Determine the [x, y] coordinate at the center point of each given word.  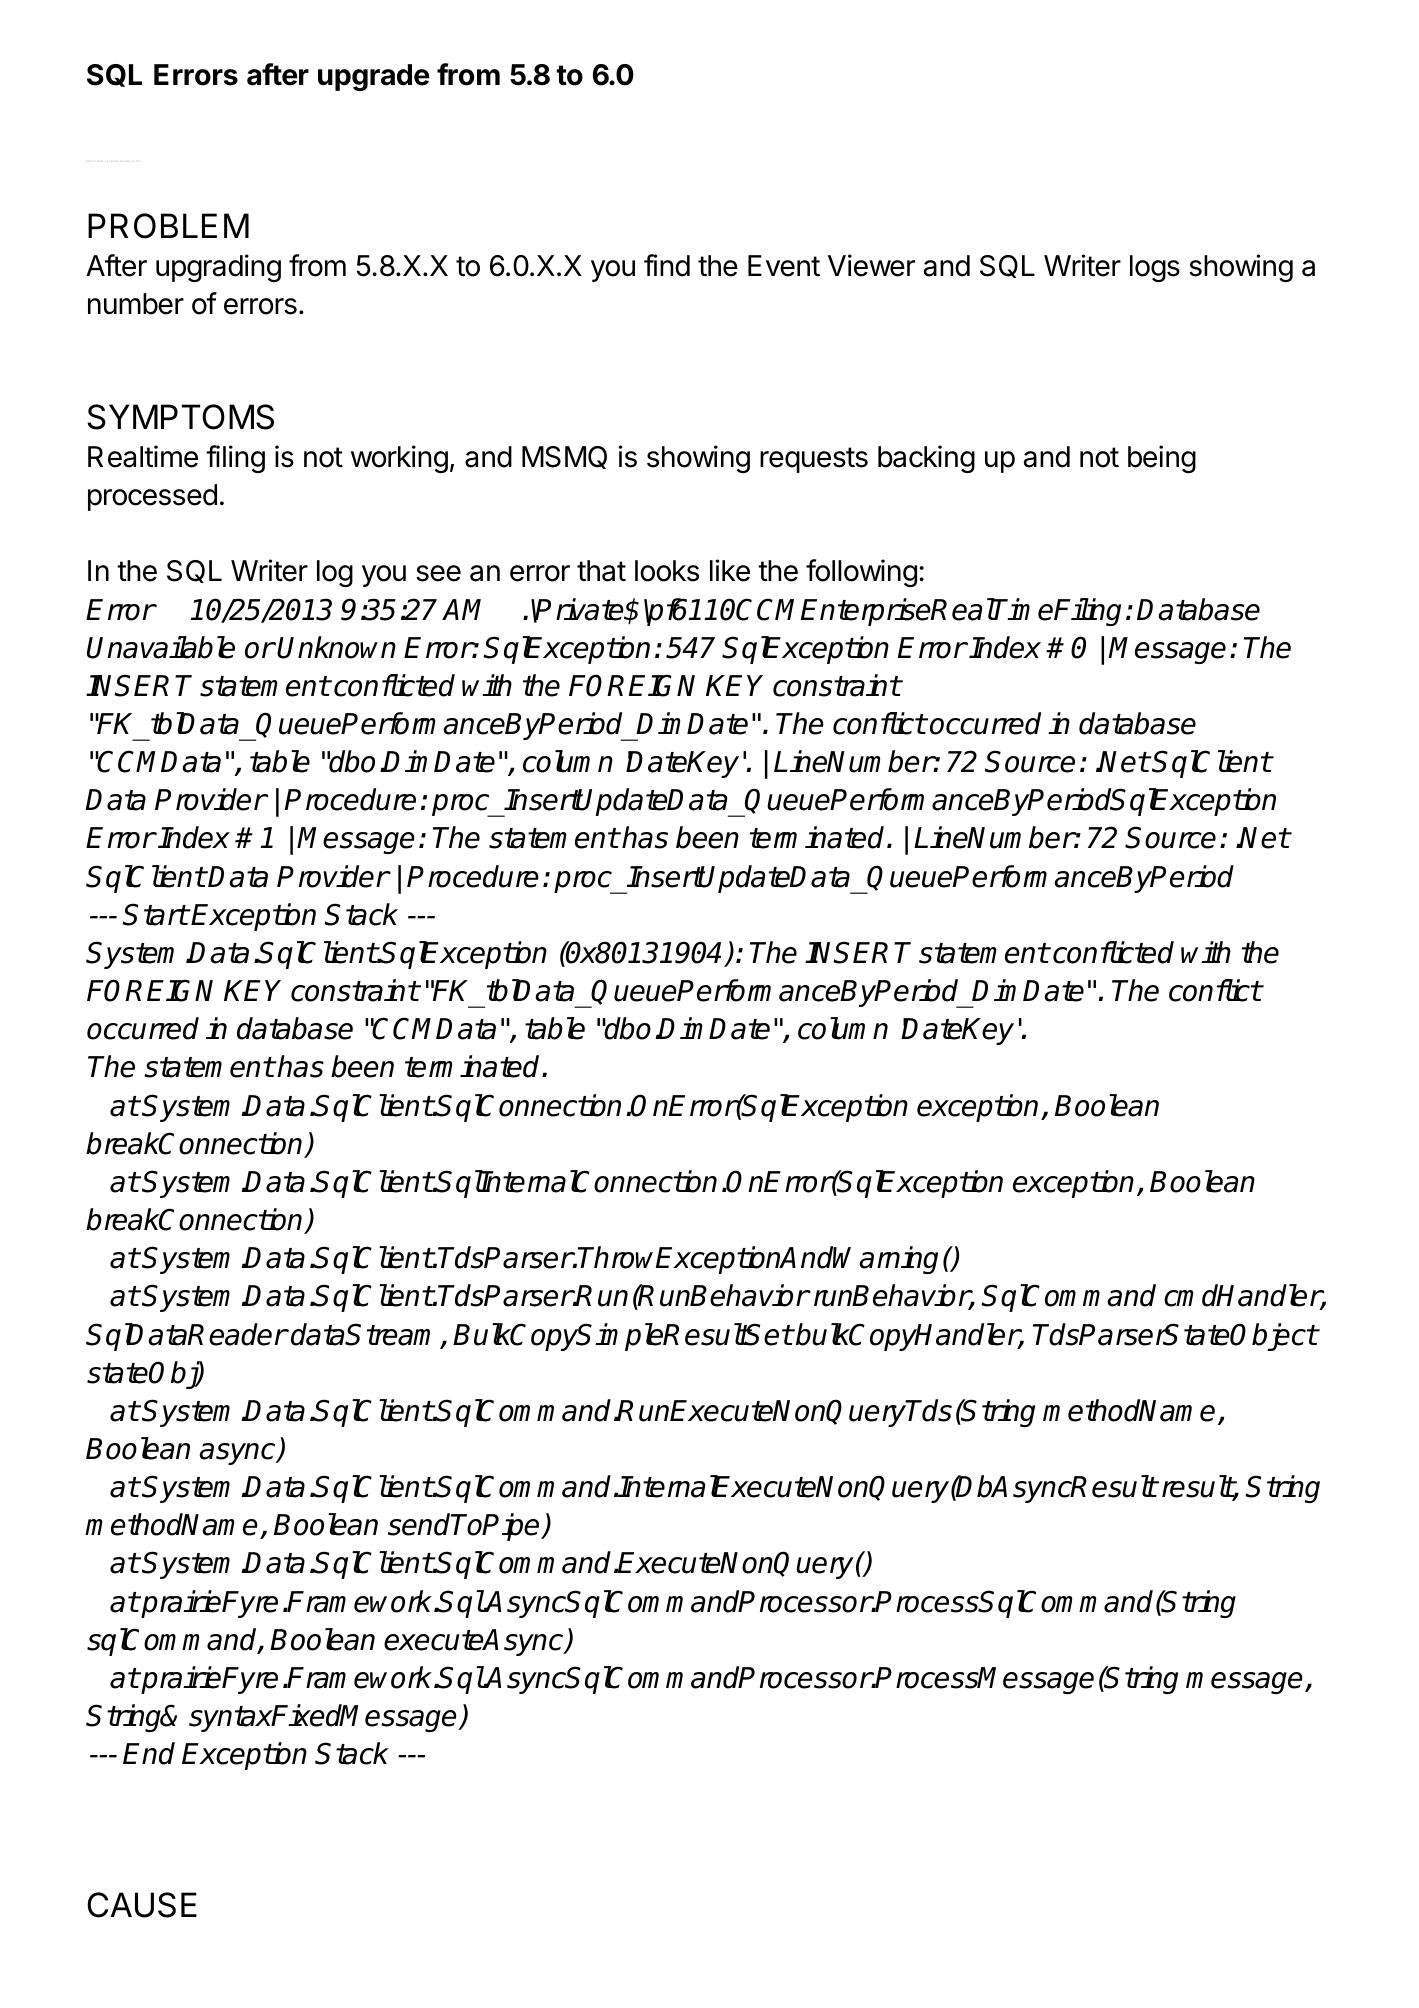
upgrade [374, 77]
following [861, 573]
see [438, 573]
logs [1155, 268]
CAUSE [142, 1905]
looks [667, 571]
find [667, 265]
